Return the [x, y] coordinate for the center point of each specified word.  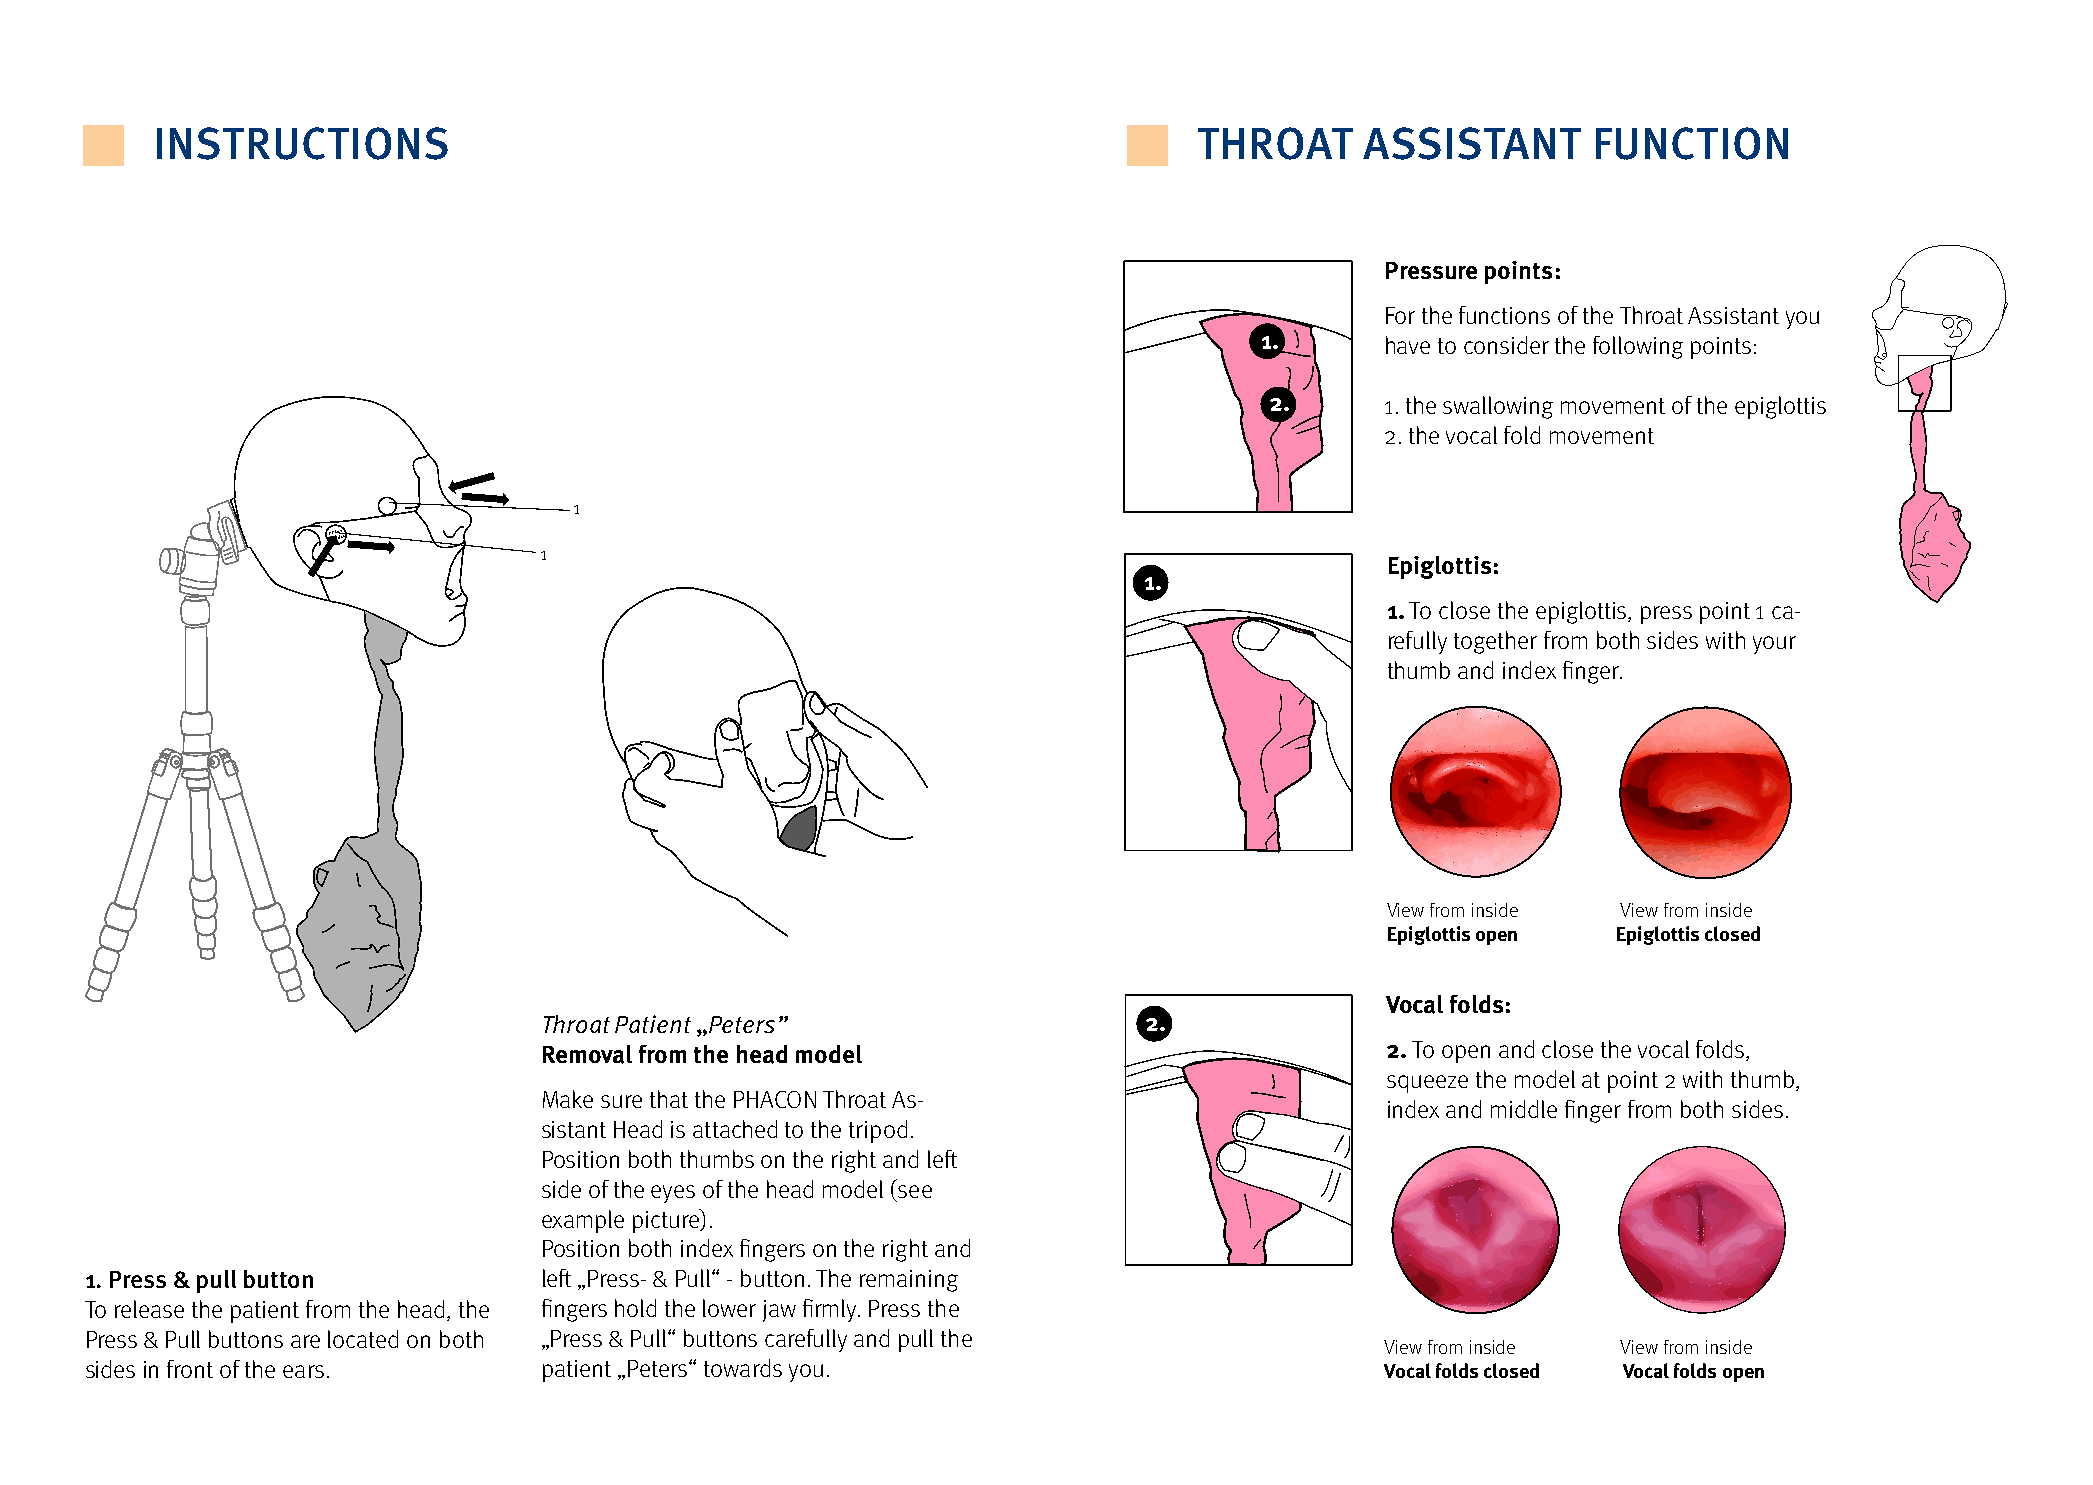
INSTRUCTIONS [302, 143]
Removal [587, 1054]
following [1638, 347]
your [1774, 645]
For [1400, 315]
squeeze [1427, 1084]
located [363, 1339]
